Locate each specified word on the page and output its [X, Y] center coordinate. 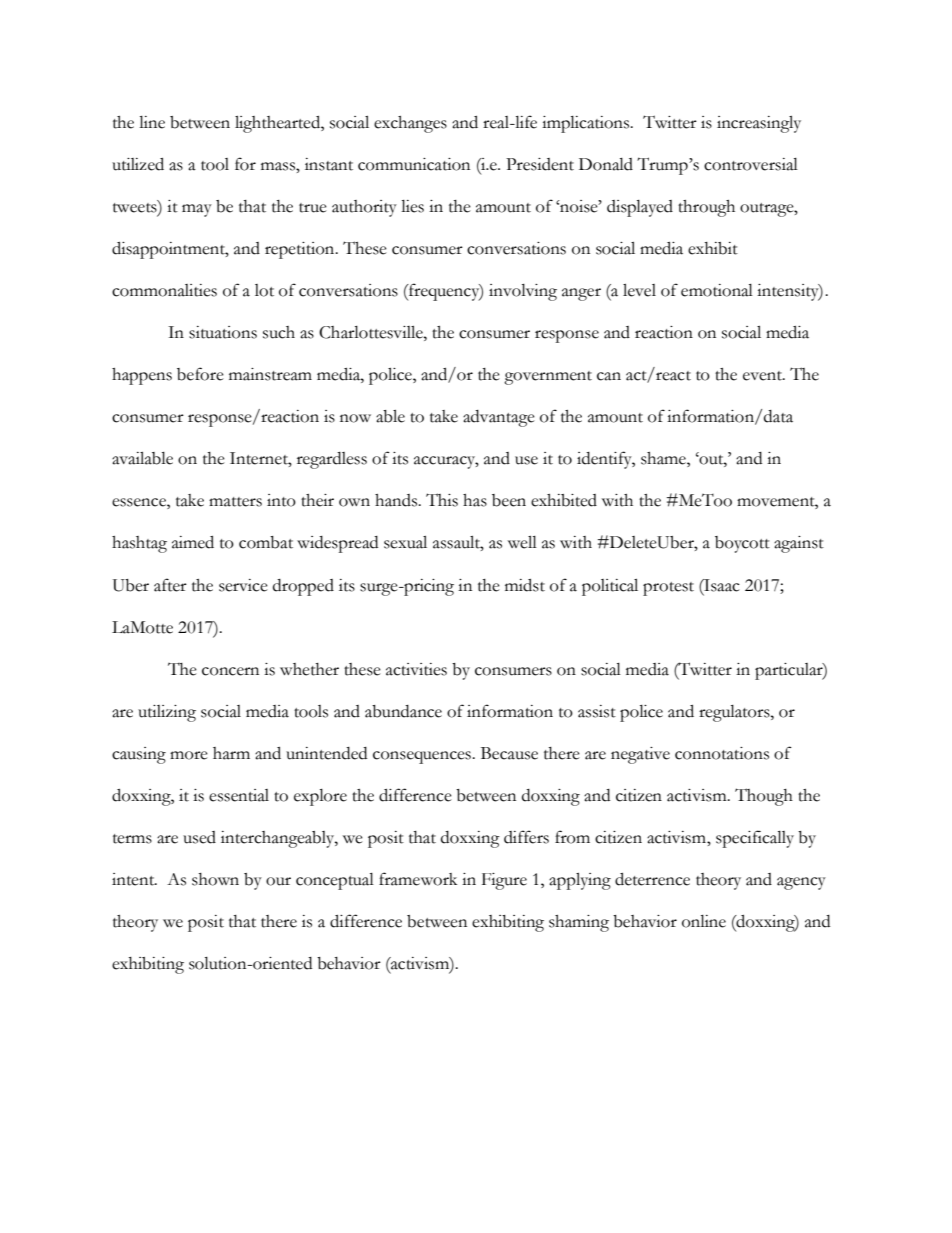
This [442, 500]
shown [215, 879]
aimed [193, 542]
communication [414, 164]
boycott [742, 544]
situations [223, 332]
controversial [751, 164]
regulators [735, 713]
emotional [717, 290]
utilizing [167, 713]
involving [523, 292]
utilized [138, 164]
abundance [403, 711]
